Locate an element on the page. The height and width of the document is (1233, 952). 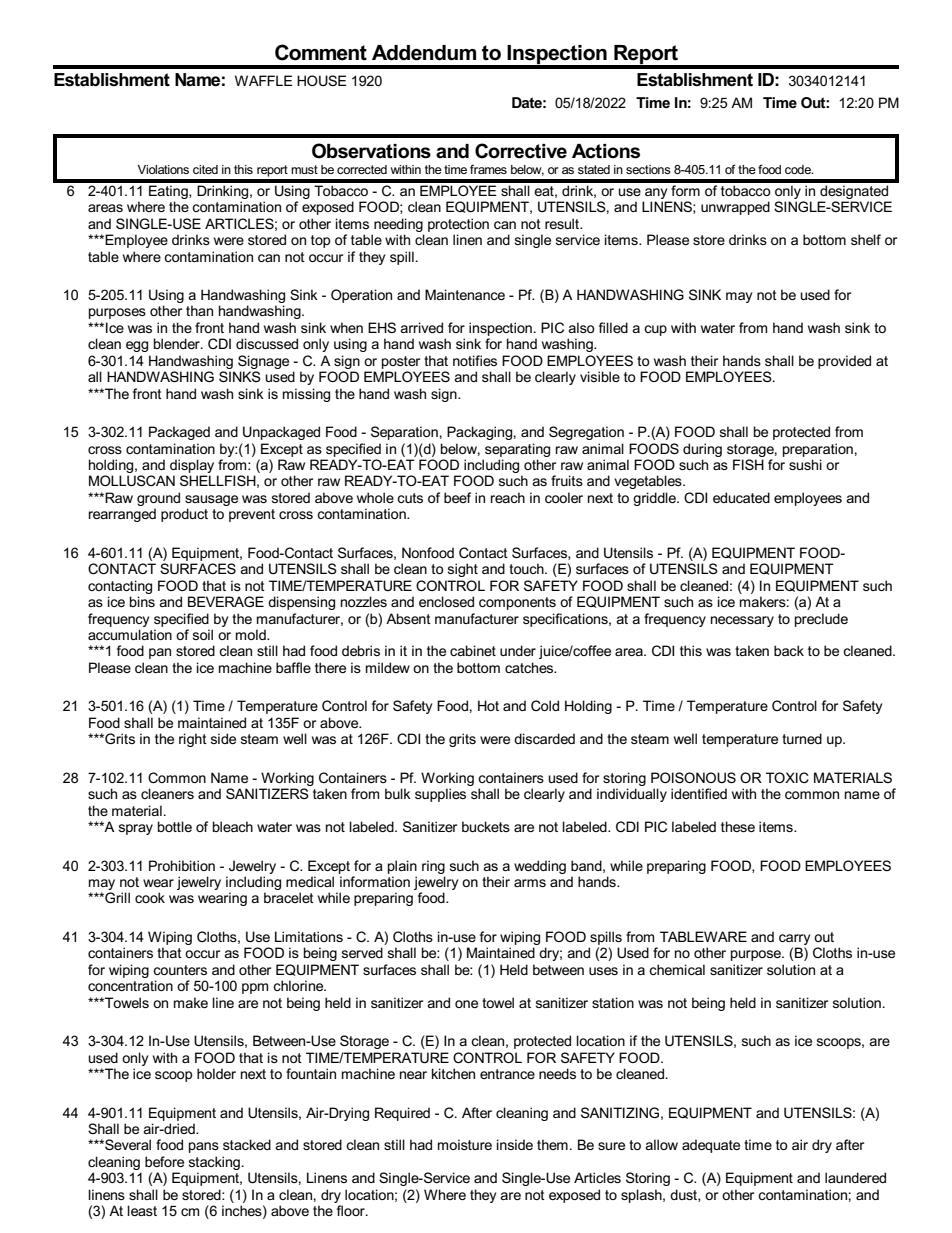
Prohibition is located at coordinates (182, 865).
